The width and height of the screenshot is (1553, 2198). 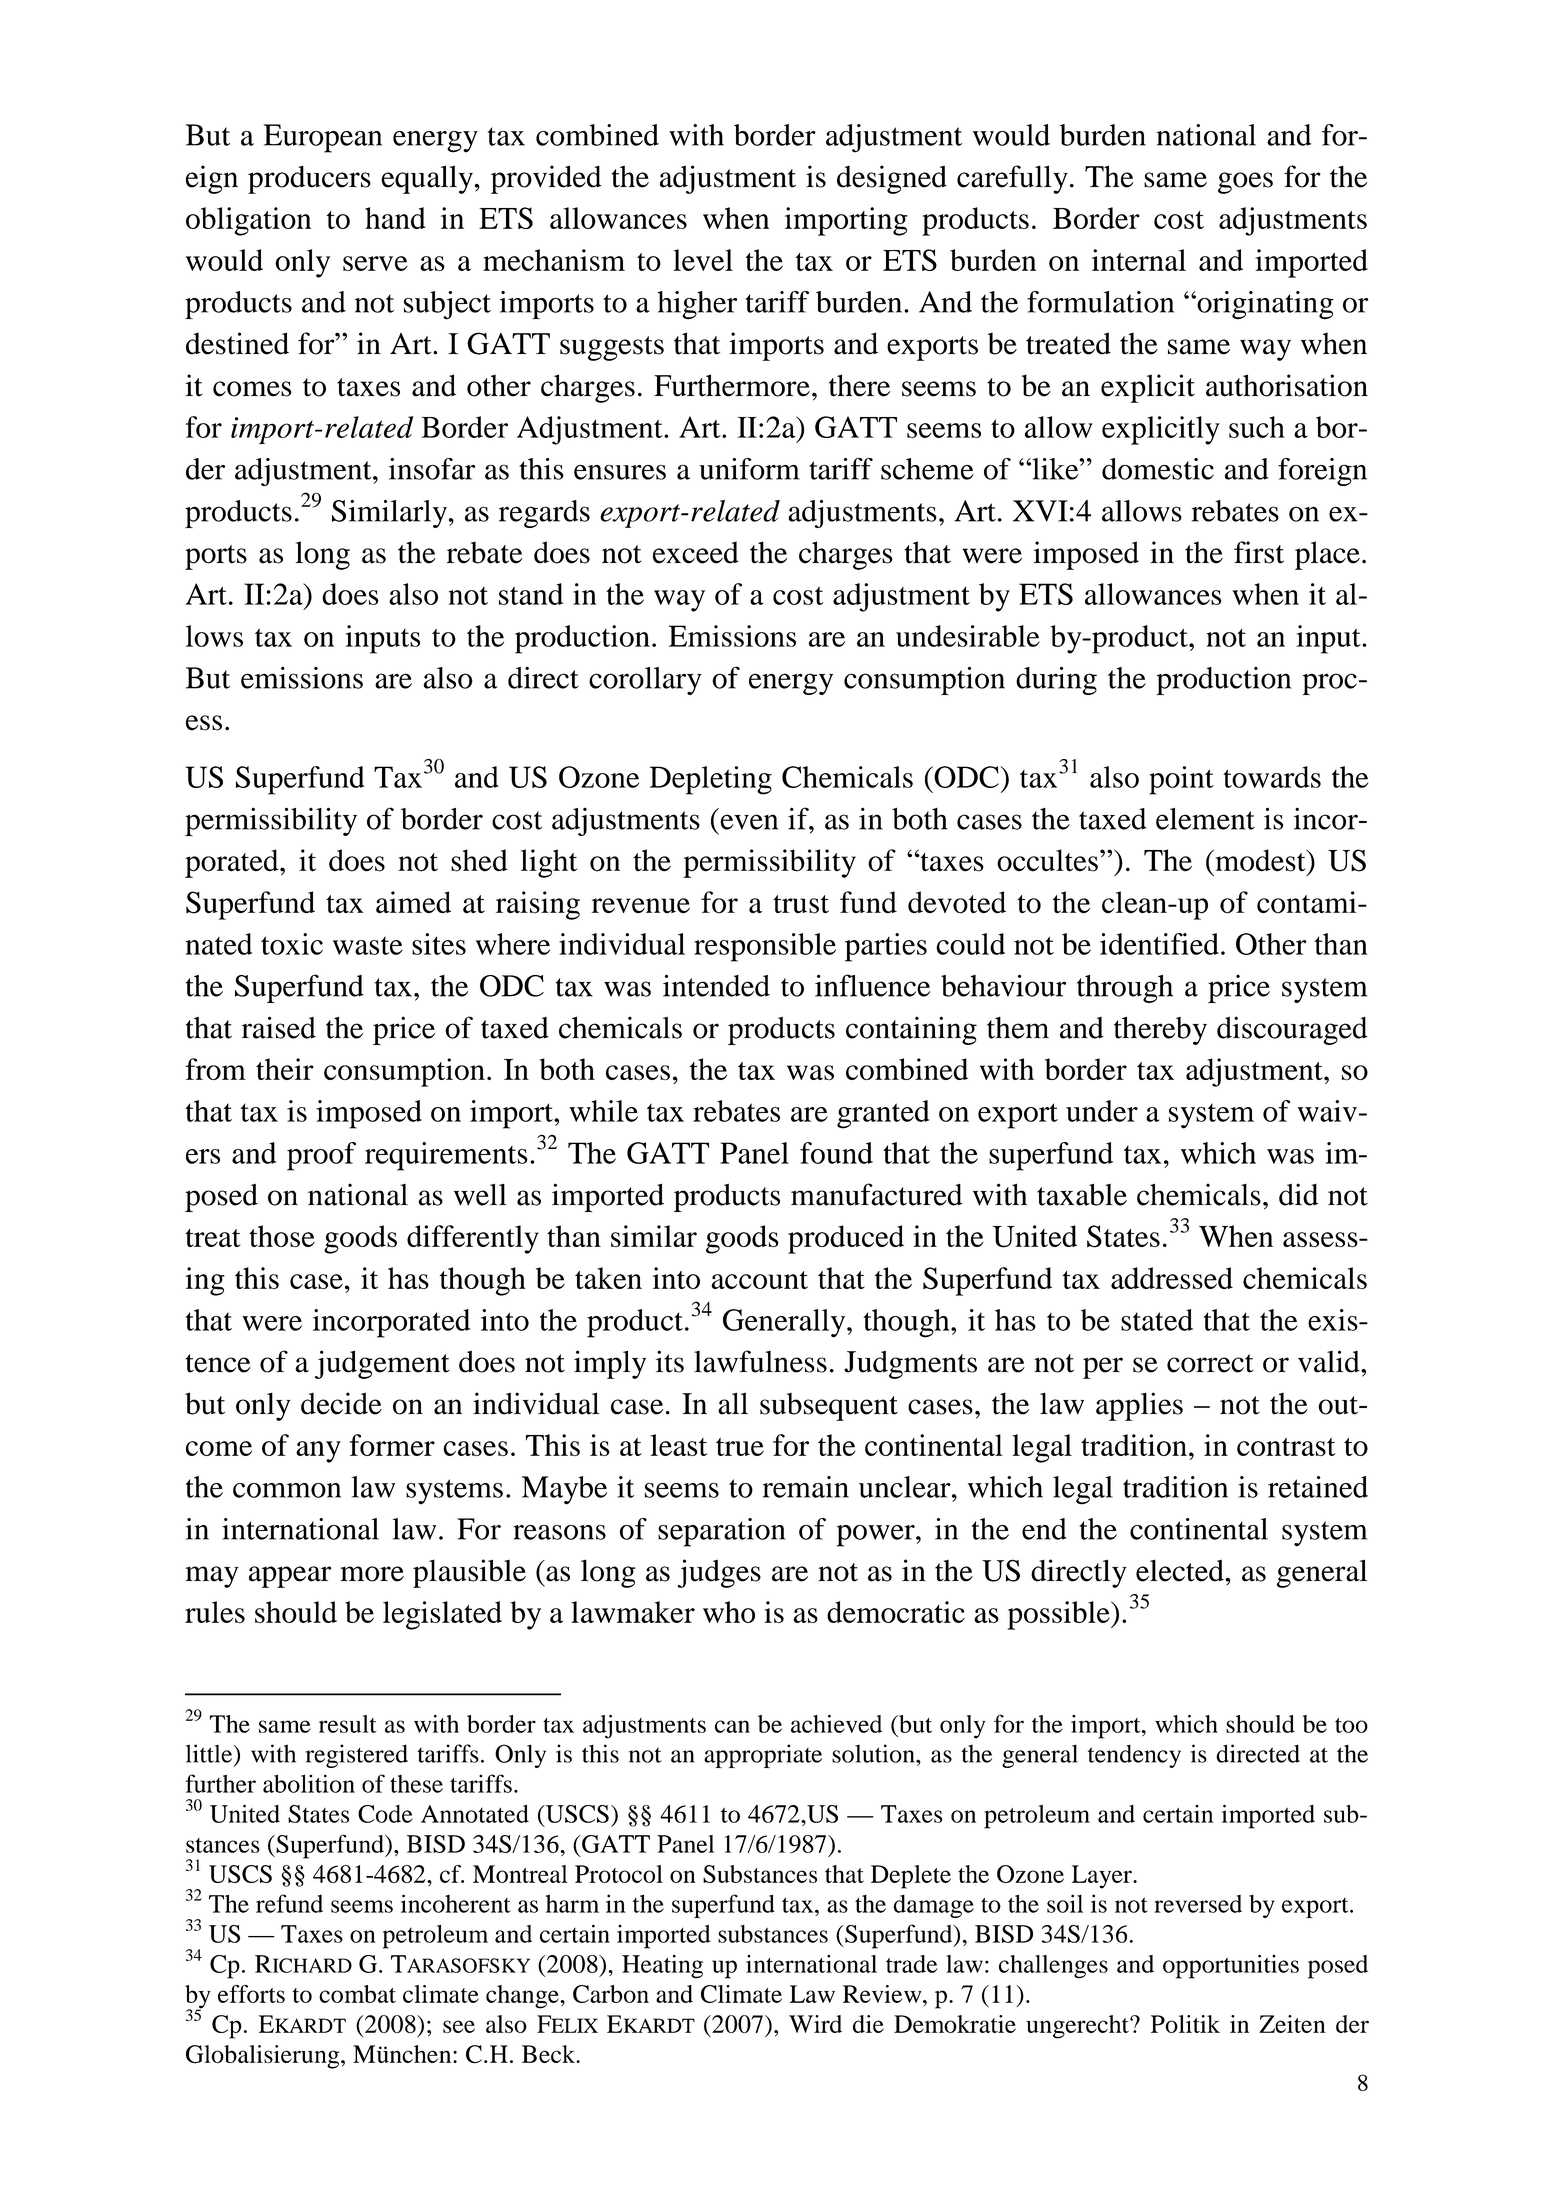 I want to click on their, so click(x=285, y=1069).
